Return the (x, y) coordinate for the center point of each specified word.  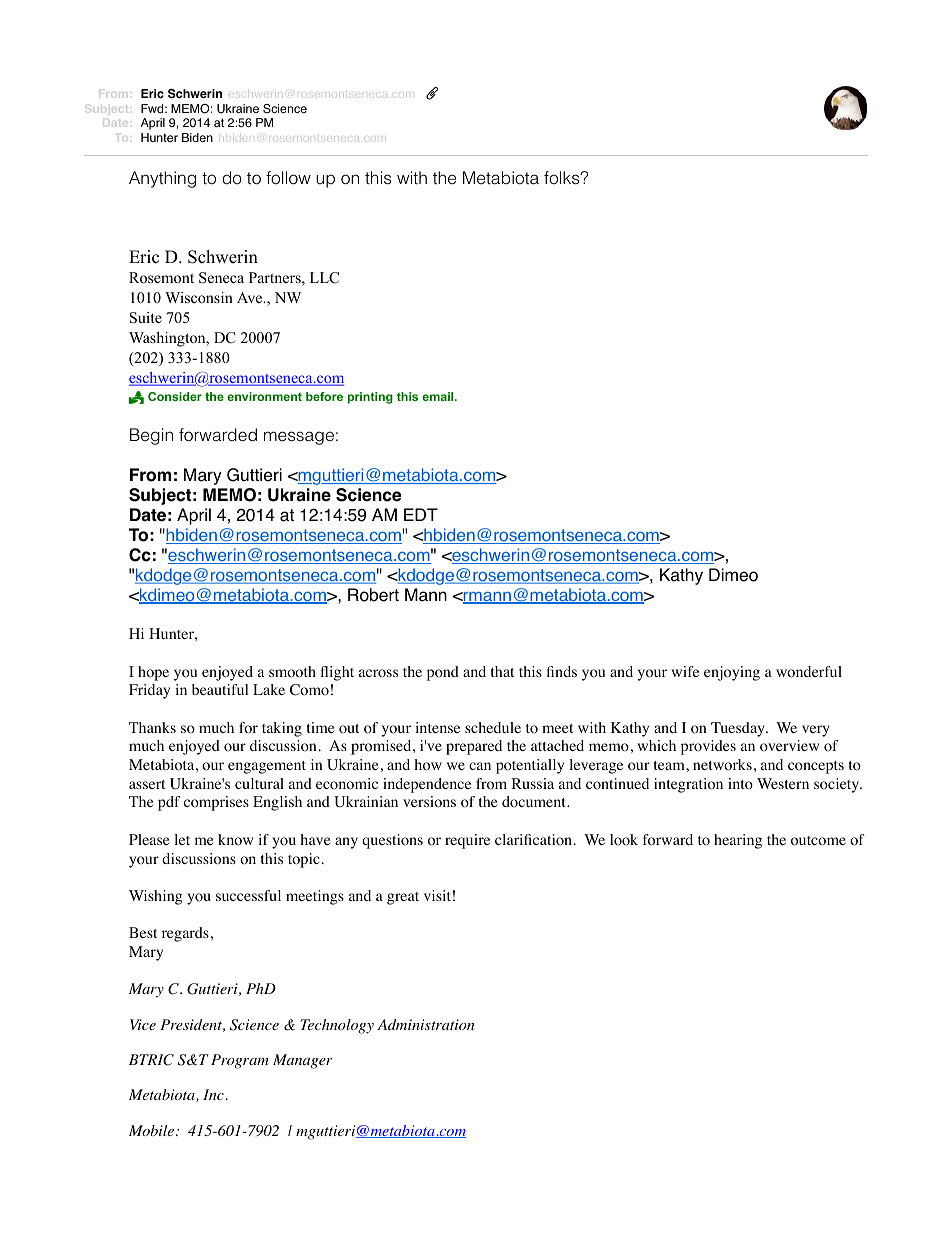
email (439, 396)
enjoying (732, 673)
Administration (426, 1024)
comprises (216, 803)
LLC (324, 278)
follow (288, 178)
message (299, 438)
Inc (213, 1094)
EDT (421, 514)
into (740, 784)
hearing (738, 841)
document (535, 802)
